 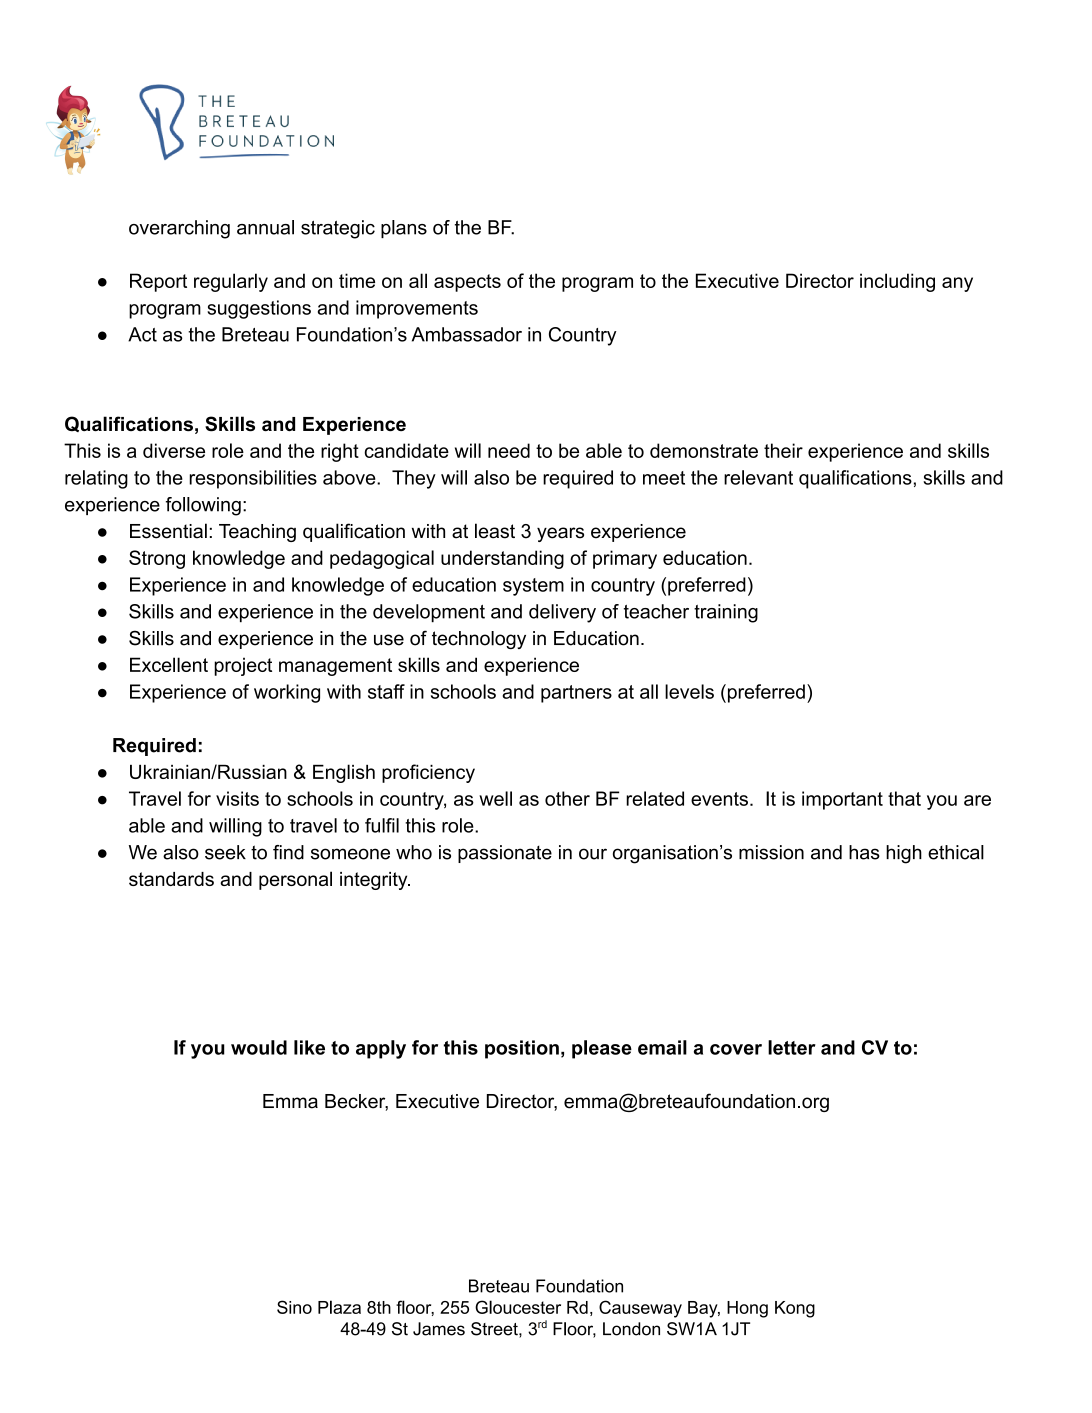 What do you see at coordinates (171, 879) in the screenshot?
I see `standards` at bounding box center [171, 879].
